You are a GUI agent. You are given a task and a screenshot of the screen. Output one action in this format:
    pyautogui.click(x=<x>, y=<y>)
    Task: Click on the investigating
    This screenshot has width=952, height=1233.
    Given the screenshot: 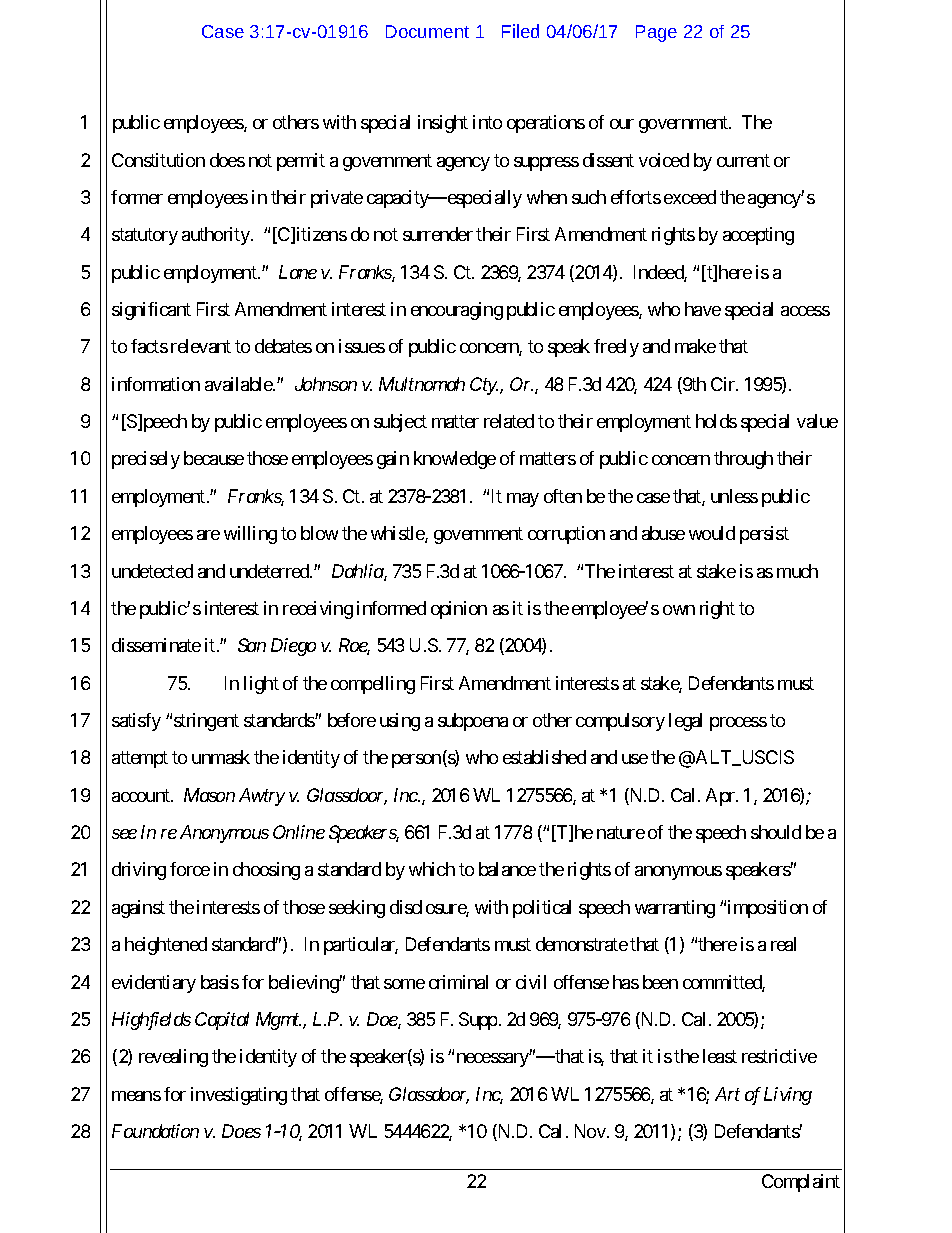 What is the action you would take?
    pyautogui.click(x=239, y=1096)
